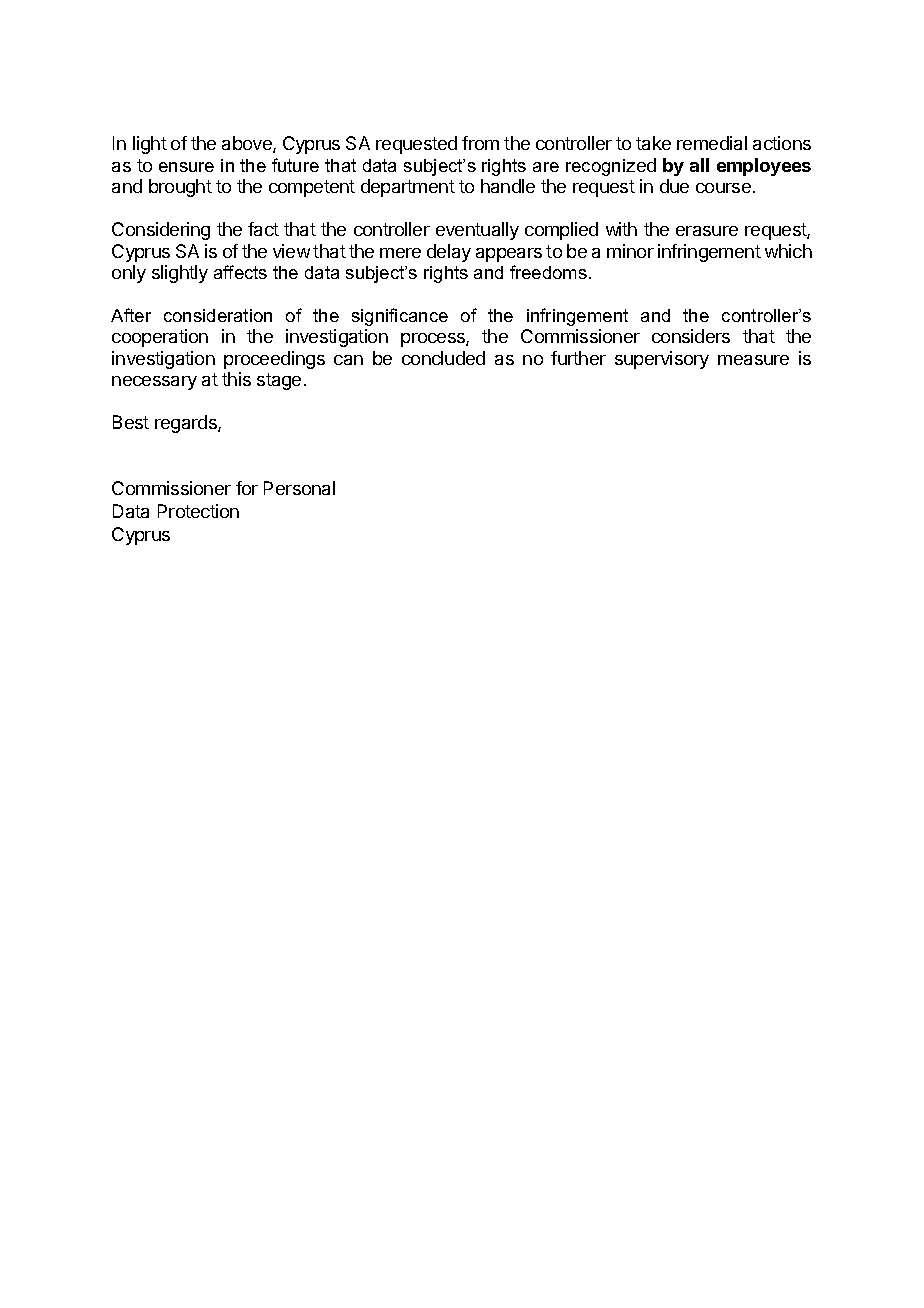 This screenshot has width=924, height=1308. Describe the element at coordinates (630, 251) in the screenshot. I see `minor` at that location.
